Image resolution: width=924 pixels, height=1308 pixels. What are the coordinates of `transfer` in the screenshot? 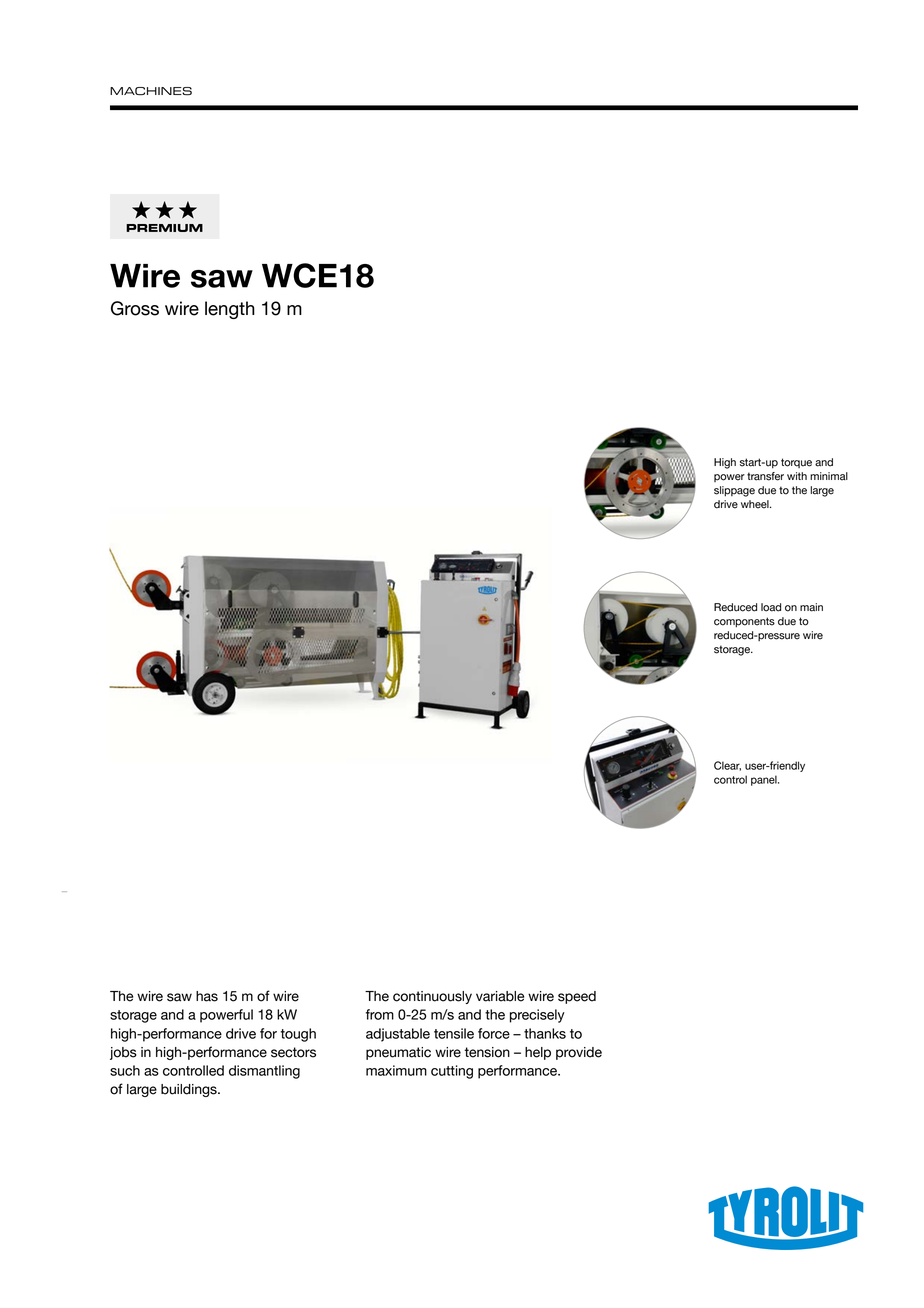 It's located at (765, 476).
